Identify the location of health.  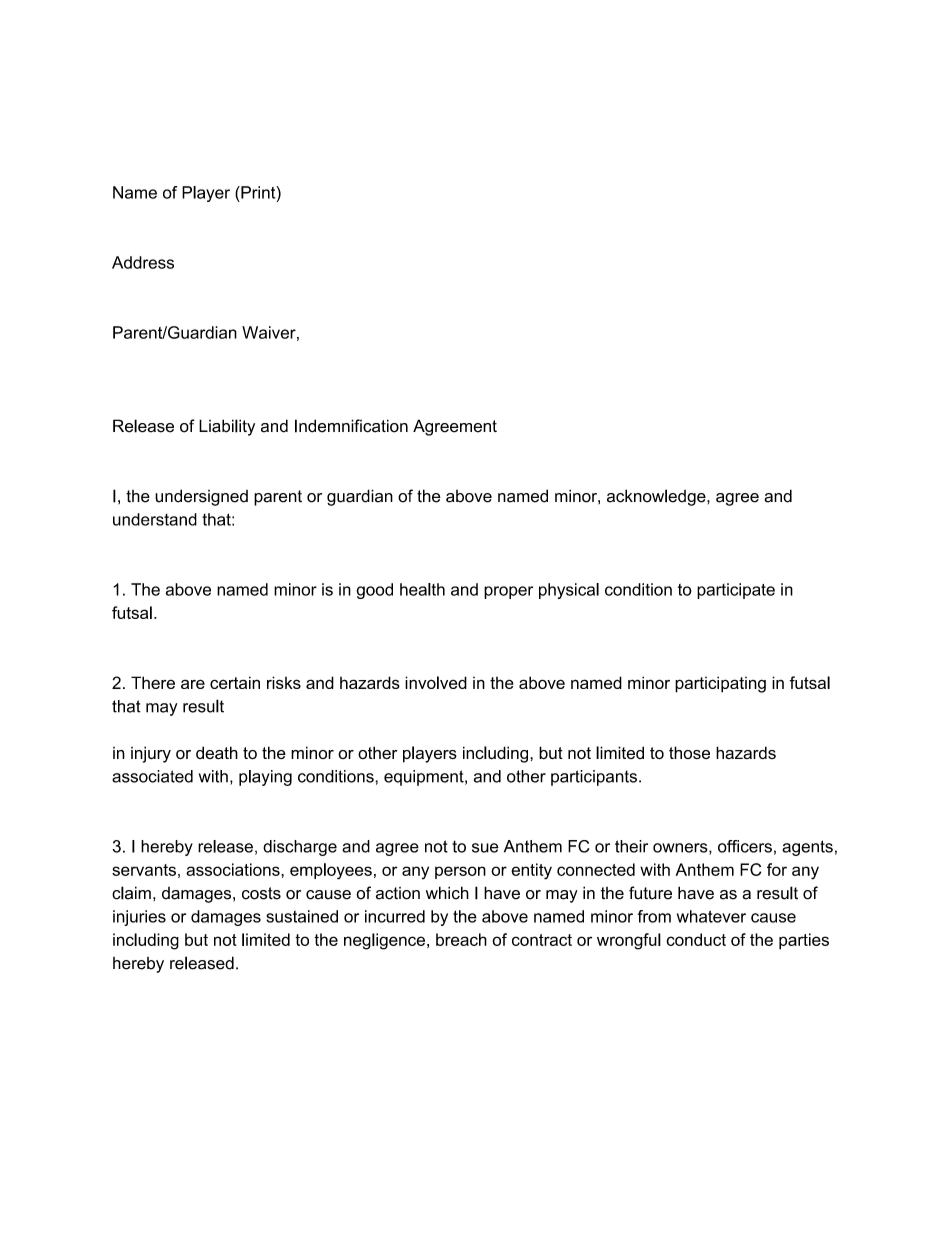
(422, 589).
